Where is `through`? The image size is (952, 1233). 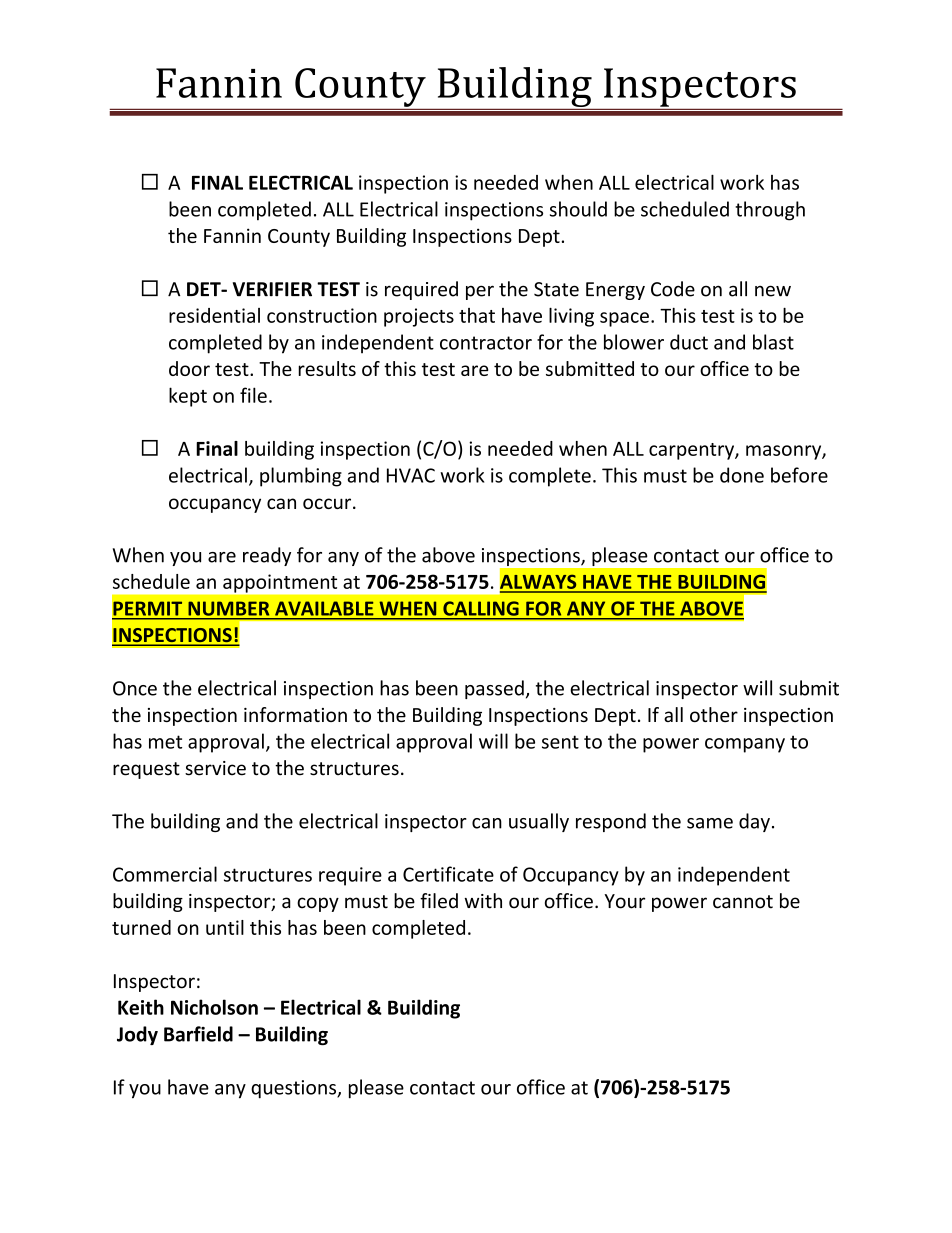 through is located at coordinates (770, 211).
